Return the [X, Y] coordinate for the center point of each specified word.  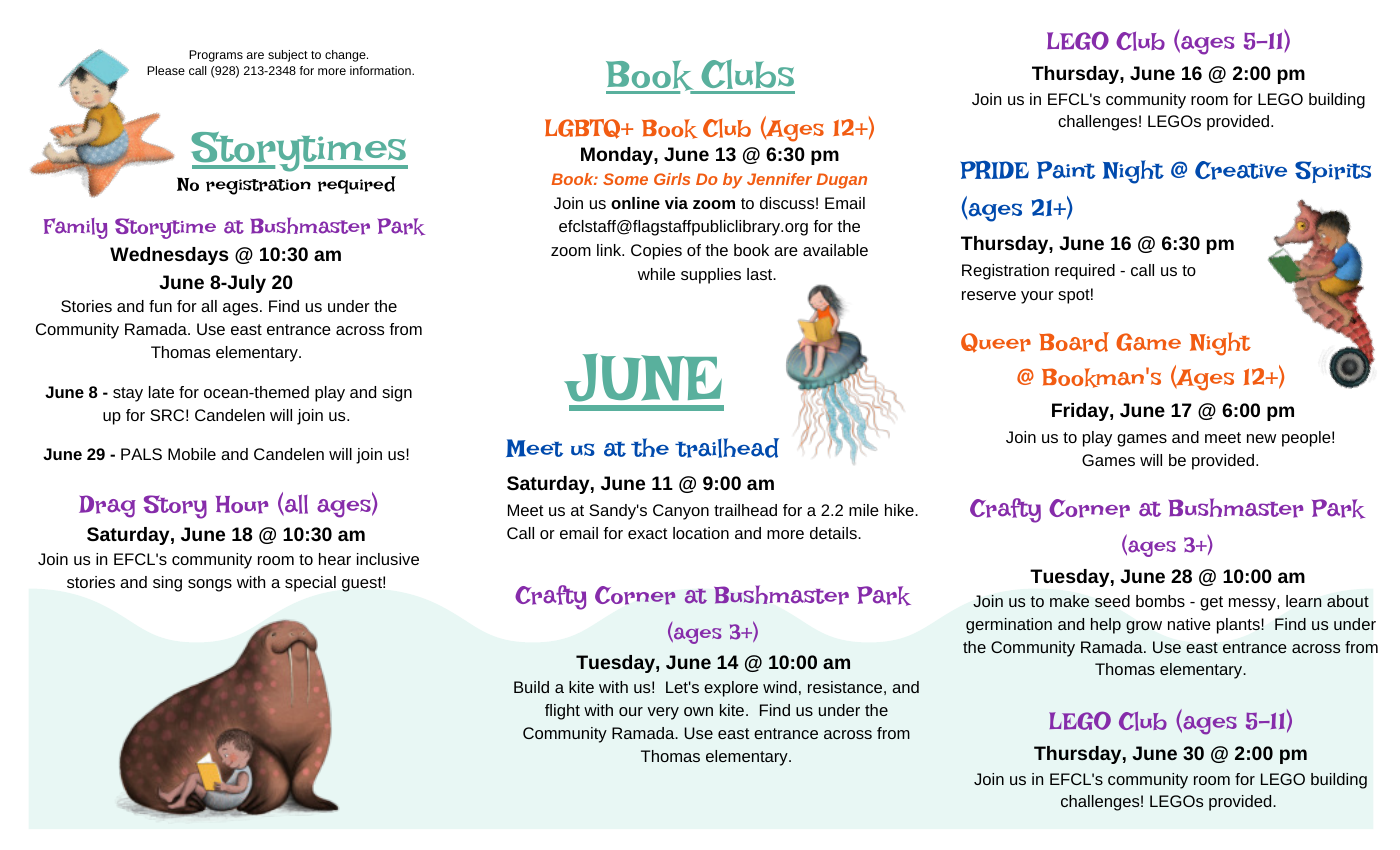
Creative [1241, 170]
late [161, 392]
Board [1074, 342]
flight [562, 712]
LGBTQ [584, 129]
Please [166, 70]
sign [397, 394]
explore [731, 689]
